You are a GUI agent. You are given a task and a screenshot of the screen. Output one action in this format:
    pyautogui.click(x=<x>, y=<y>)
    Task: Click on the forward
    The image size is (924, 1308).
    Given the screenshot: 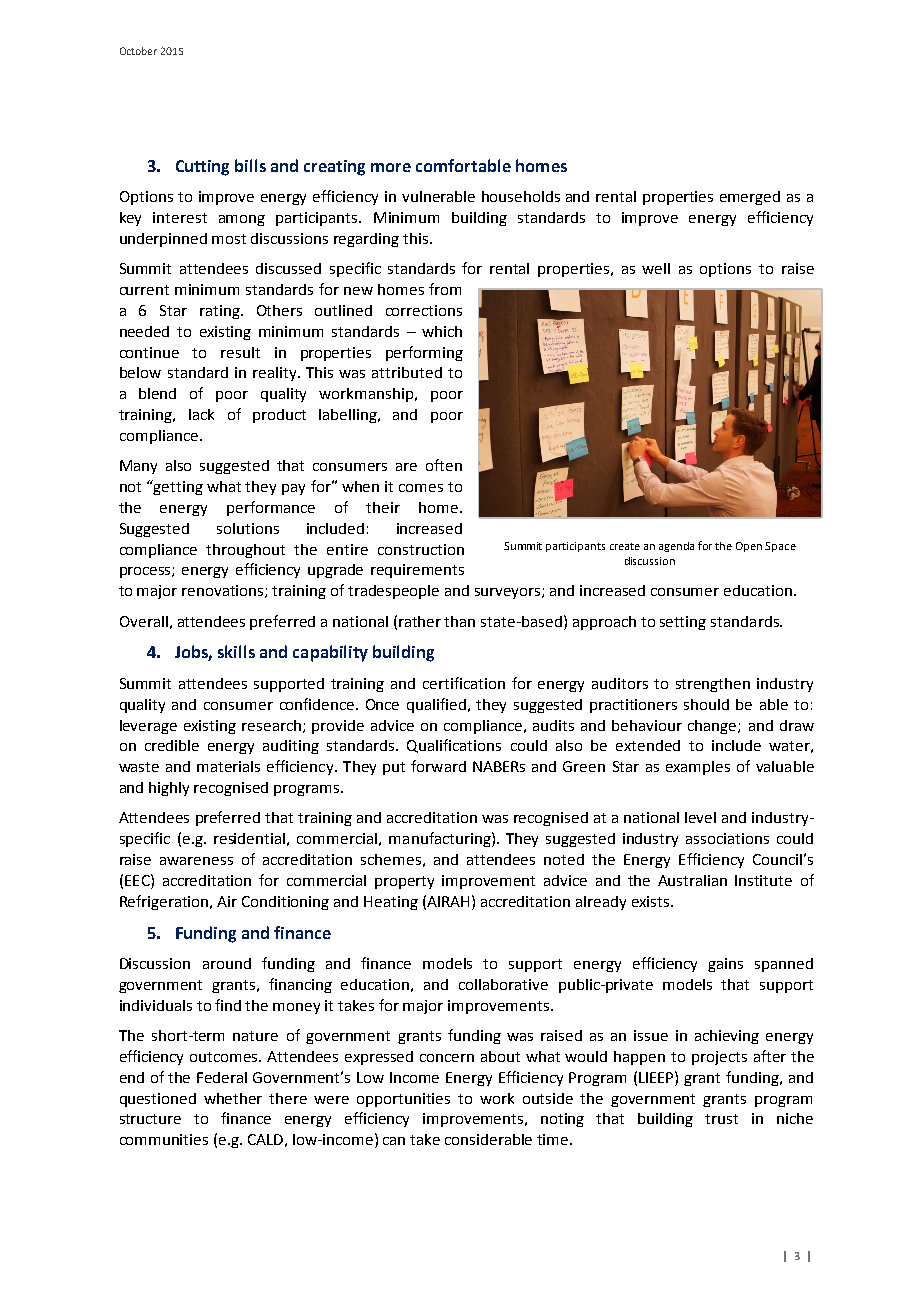 What is the action you would take?
    pyautogui.click(x=438, y=766)
